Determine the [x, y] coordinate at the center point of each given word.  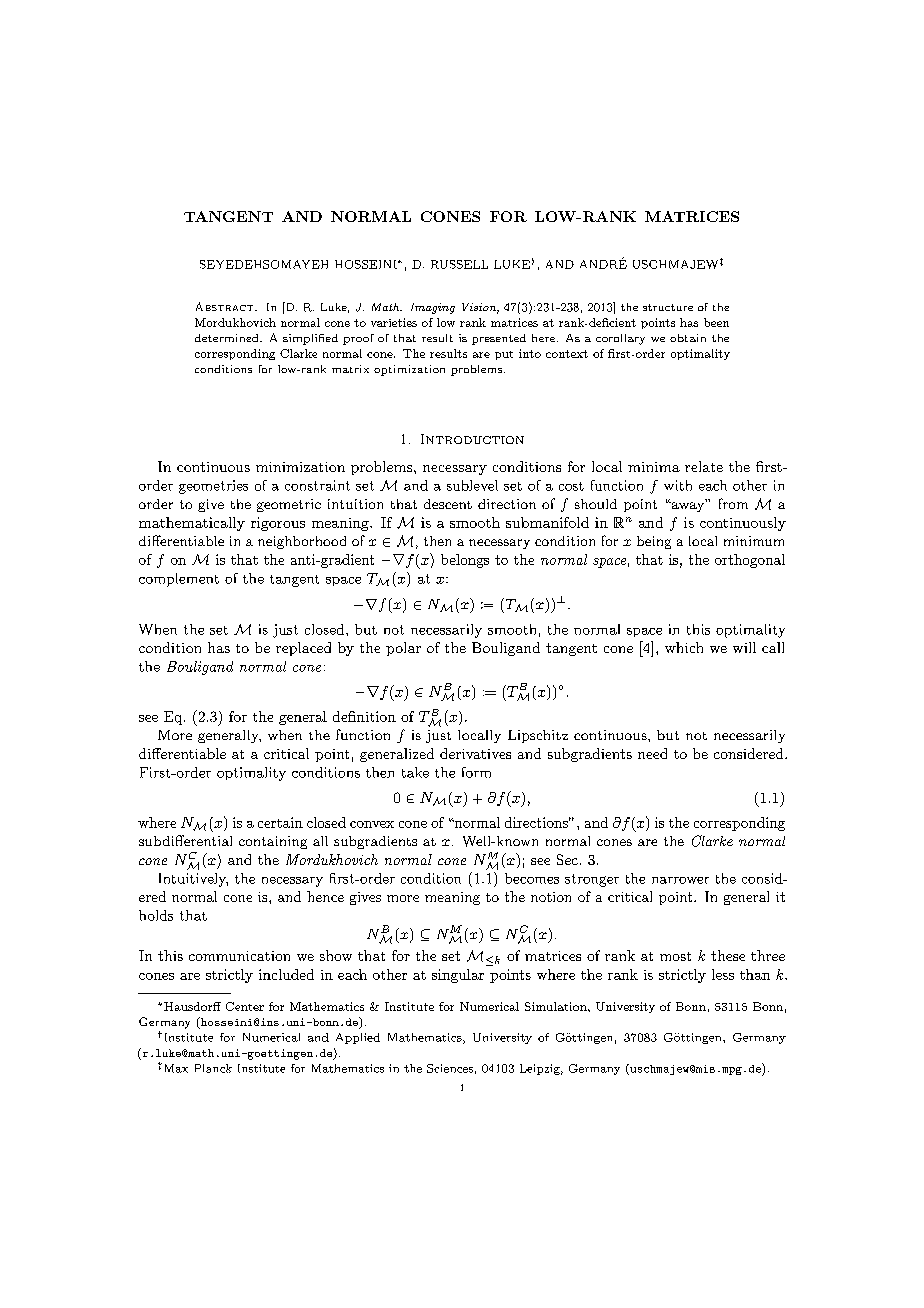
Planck [213, 1068]
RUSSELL [459, 264]
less [723, 974]
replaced [303, 649]
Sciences [450, 1068]
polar [403, 649]
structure [668, 307]
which [684, 647]
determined [228, 338]
